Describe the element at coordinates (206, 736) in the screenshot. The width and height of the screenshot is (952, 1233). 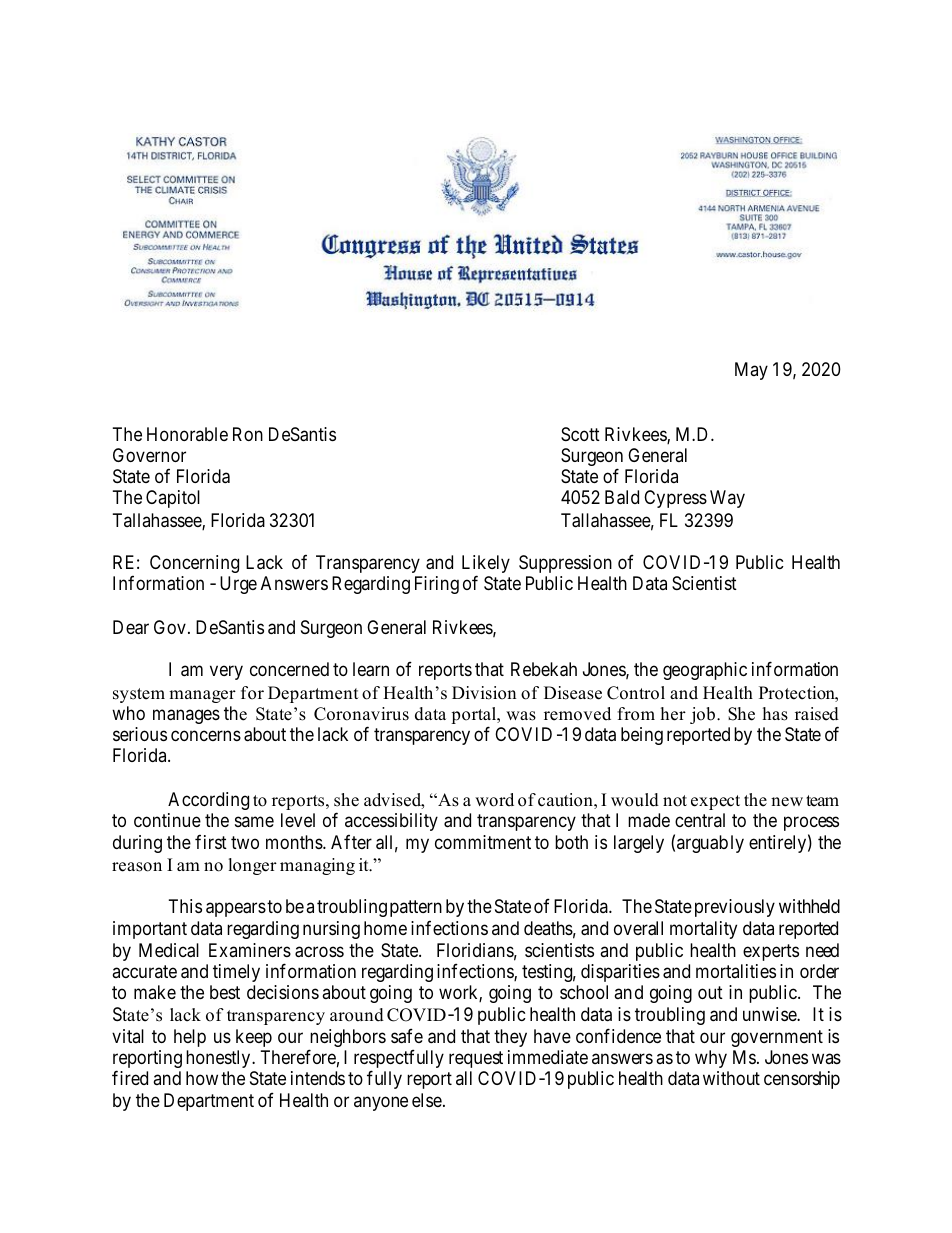
I see `concerns` at that location.
